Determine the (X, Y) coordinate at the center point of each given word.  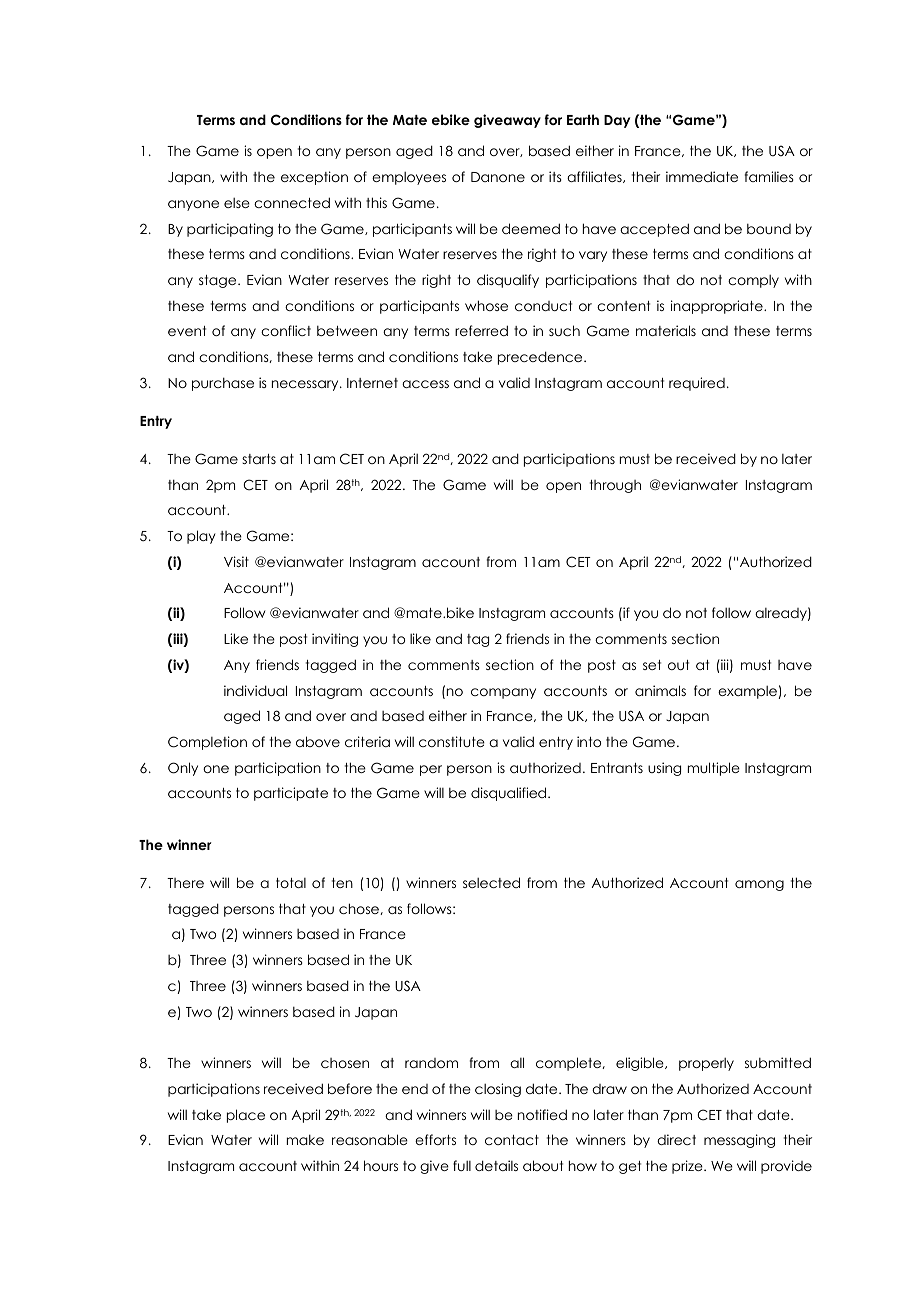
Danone (498, 177)
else (237, 203)
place (246, 1116)
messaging (739, 1141)
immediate (702, 176)
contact (512, 1140)
